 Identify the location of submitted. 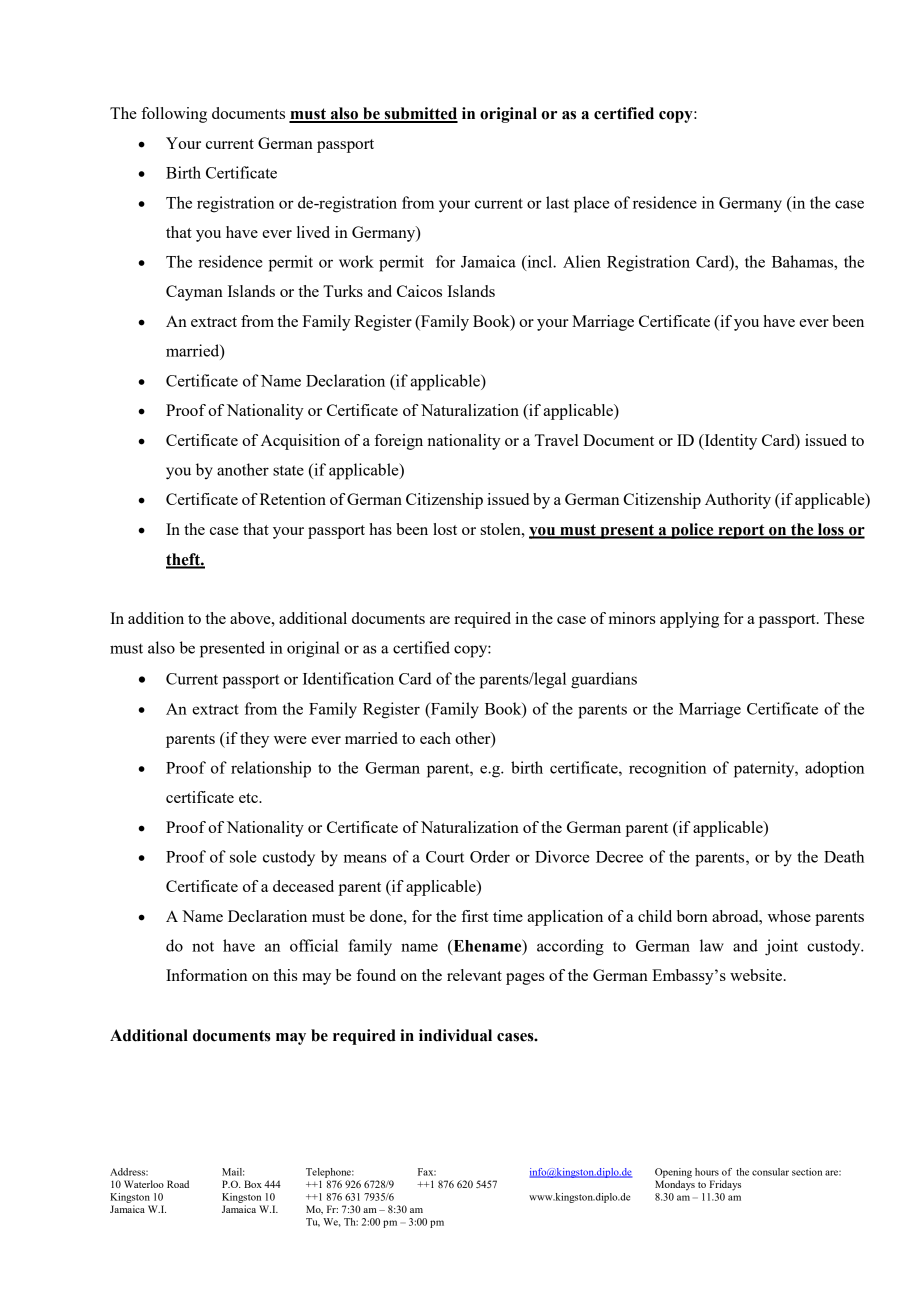
(420, 114).
